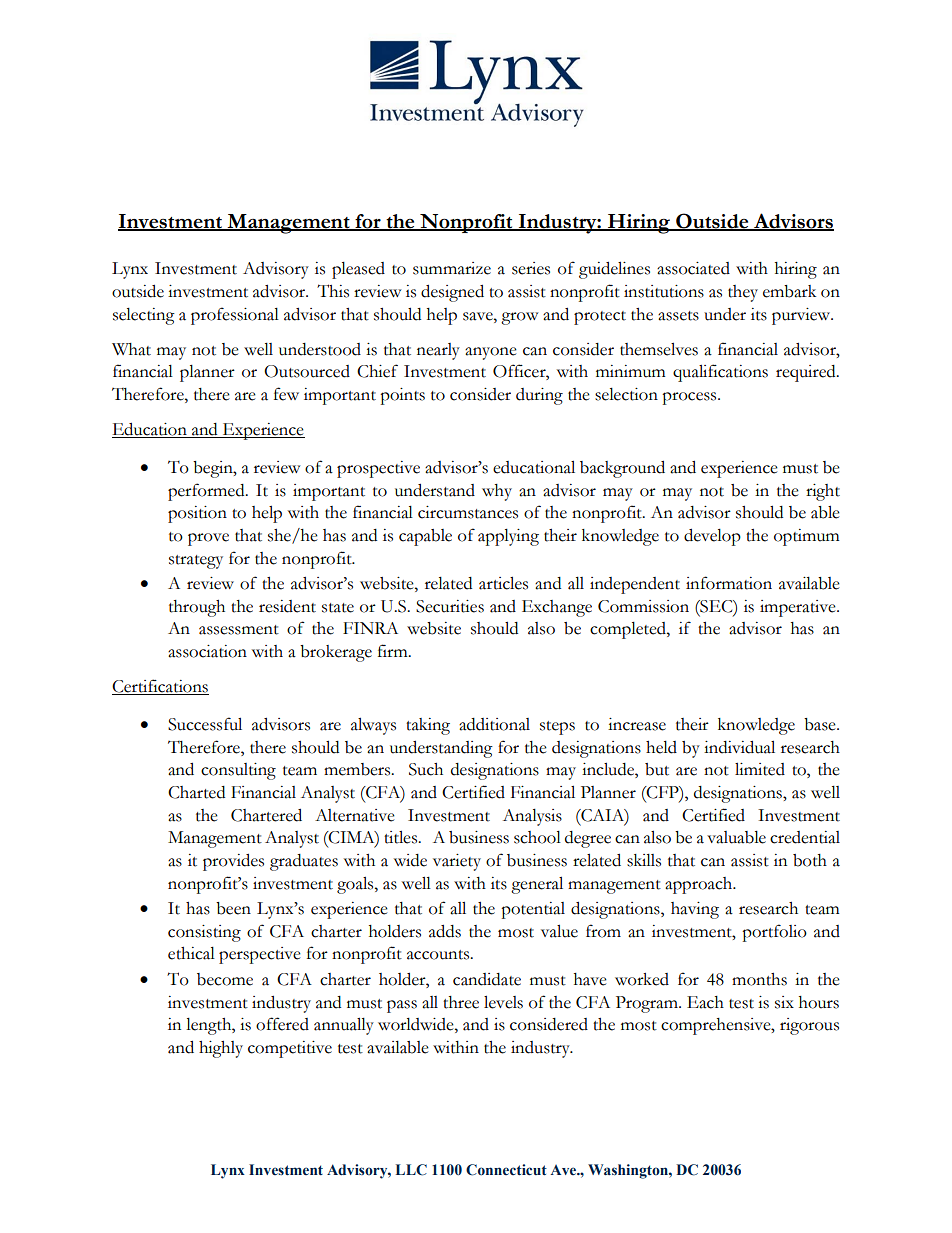 The height and width of the image is (1233, 952). I want to click on designed, so click(452, 293).
